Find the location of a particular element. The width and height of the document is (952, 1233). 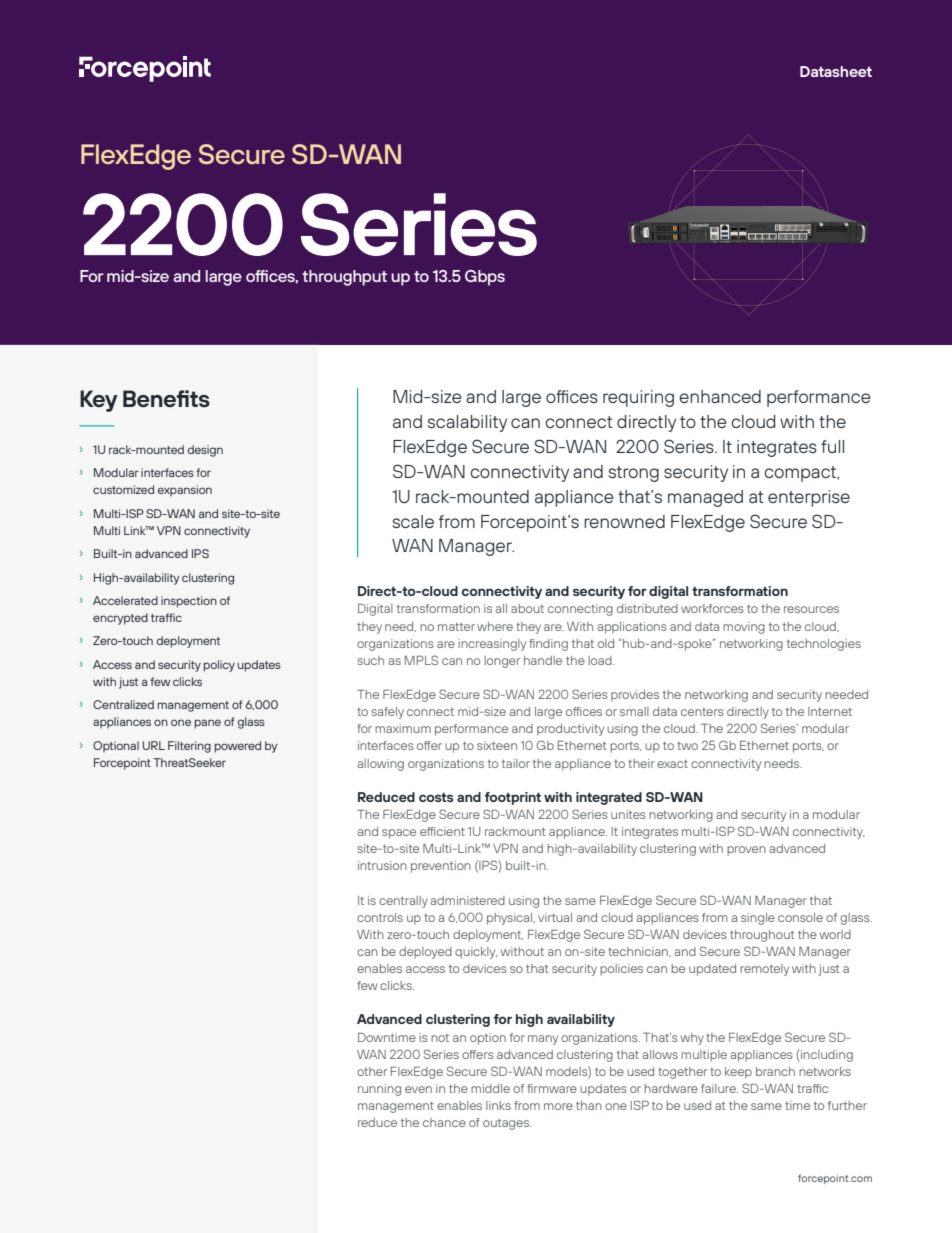

other is located at coordinates (372, 1071).
